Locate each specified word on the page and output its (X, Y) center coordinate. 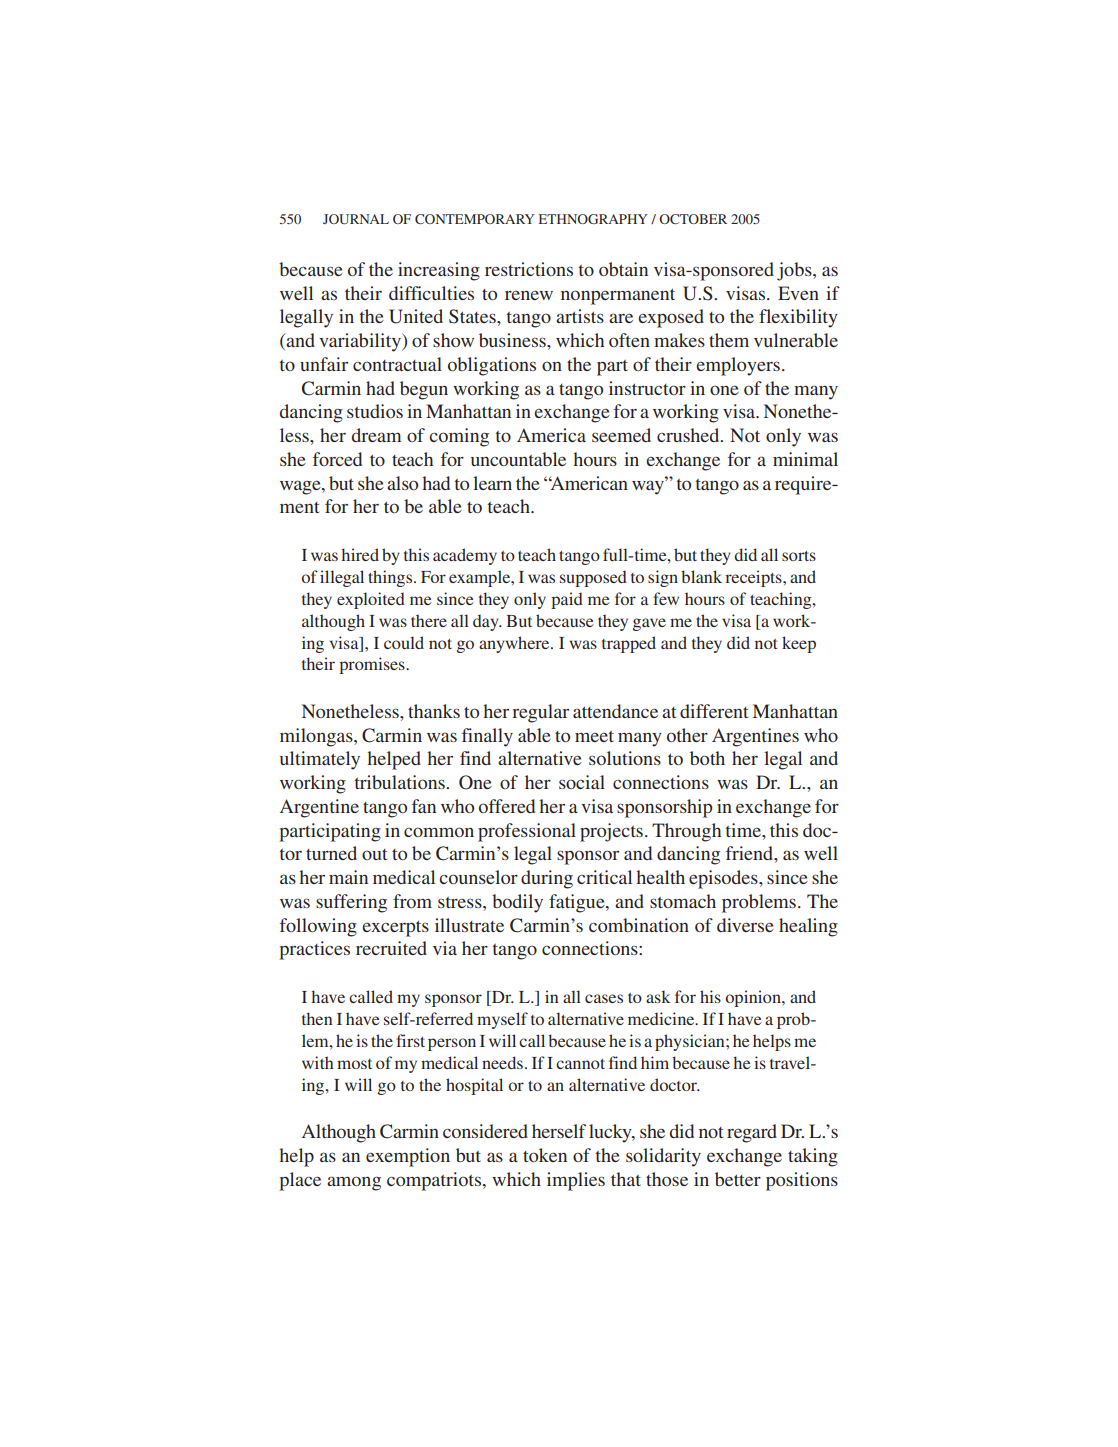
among (354, 1183)
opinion (754, 998)
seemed (621, 435)
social (582, 782)
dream (377, 435)
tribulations (401, 782)
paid (567, 600)
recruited (391, 948)
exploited (371, 600)
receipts (754, 578)
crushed (689, 435)
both (707, 758)
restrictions (529, 269)
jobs (795, 271)
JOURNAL (356, 219)
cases (604, 998)
